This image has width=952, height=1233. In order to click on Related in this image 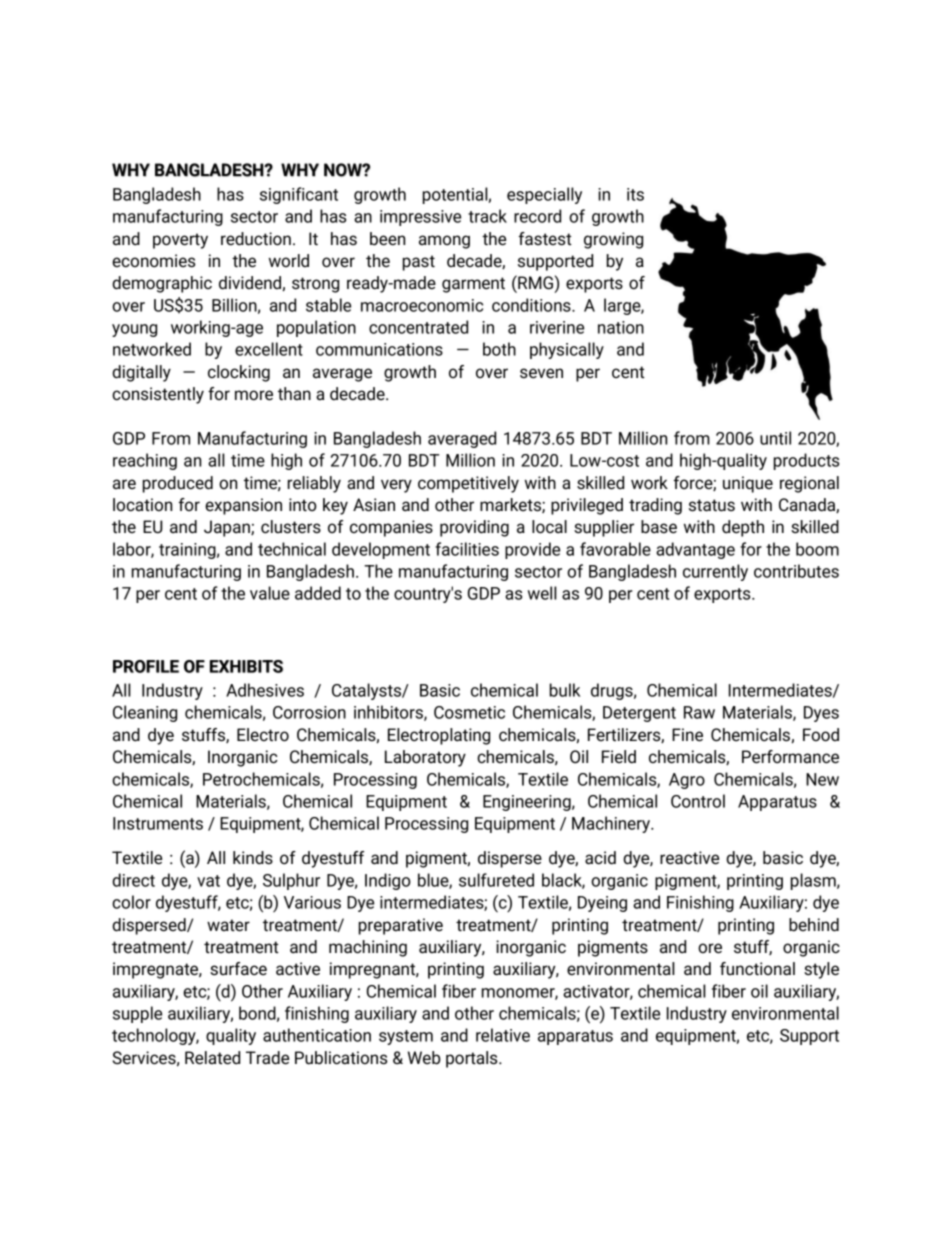, I will do `click(212, 1058)`.
